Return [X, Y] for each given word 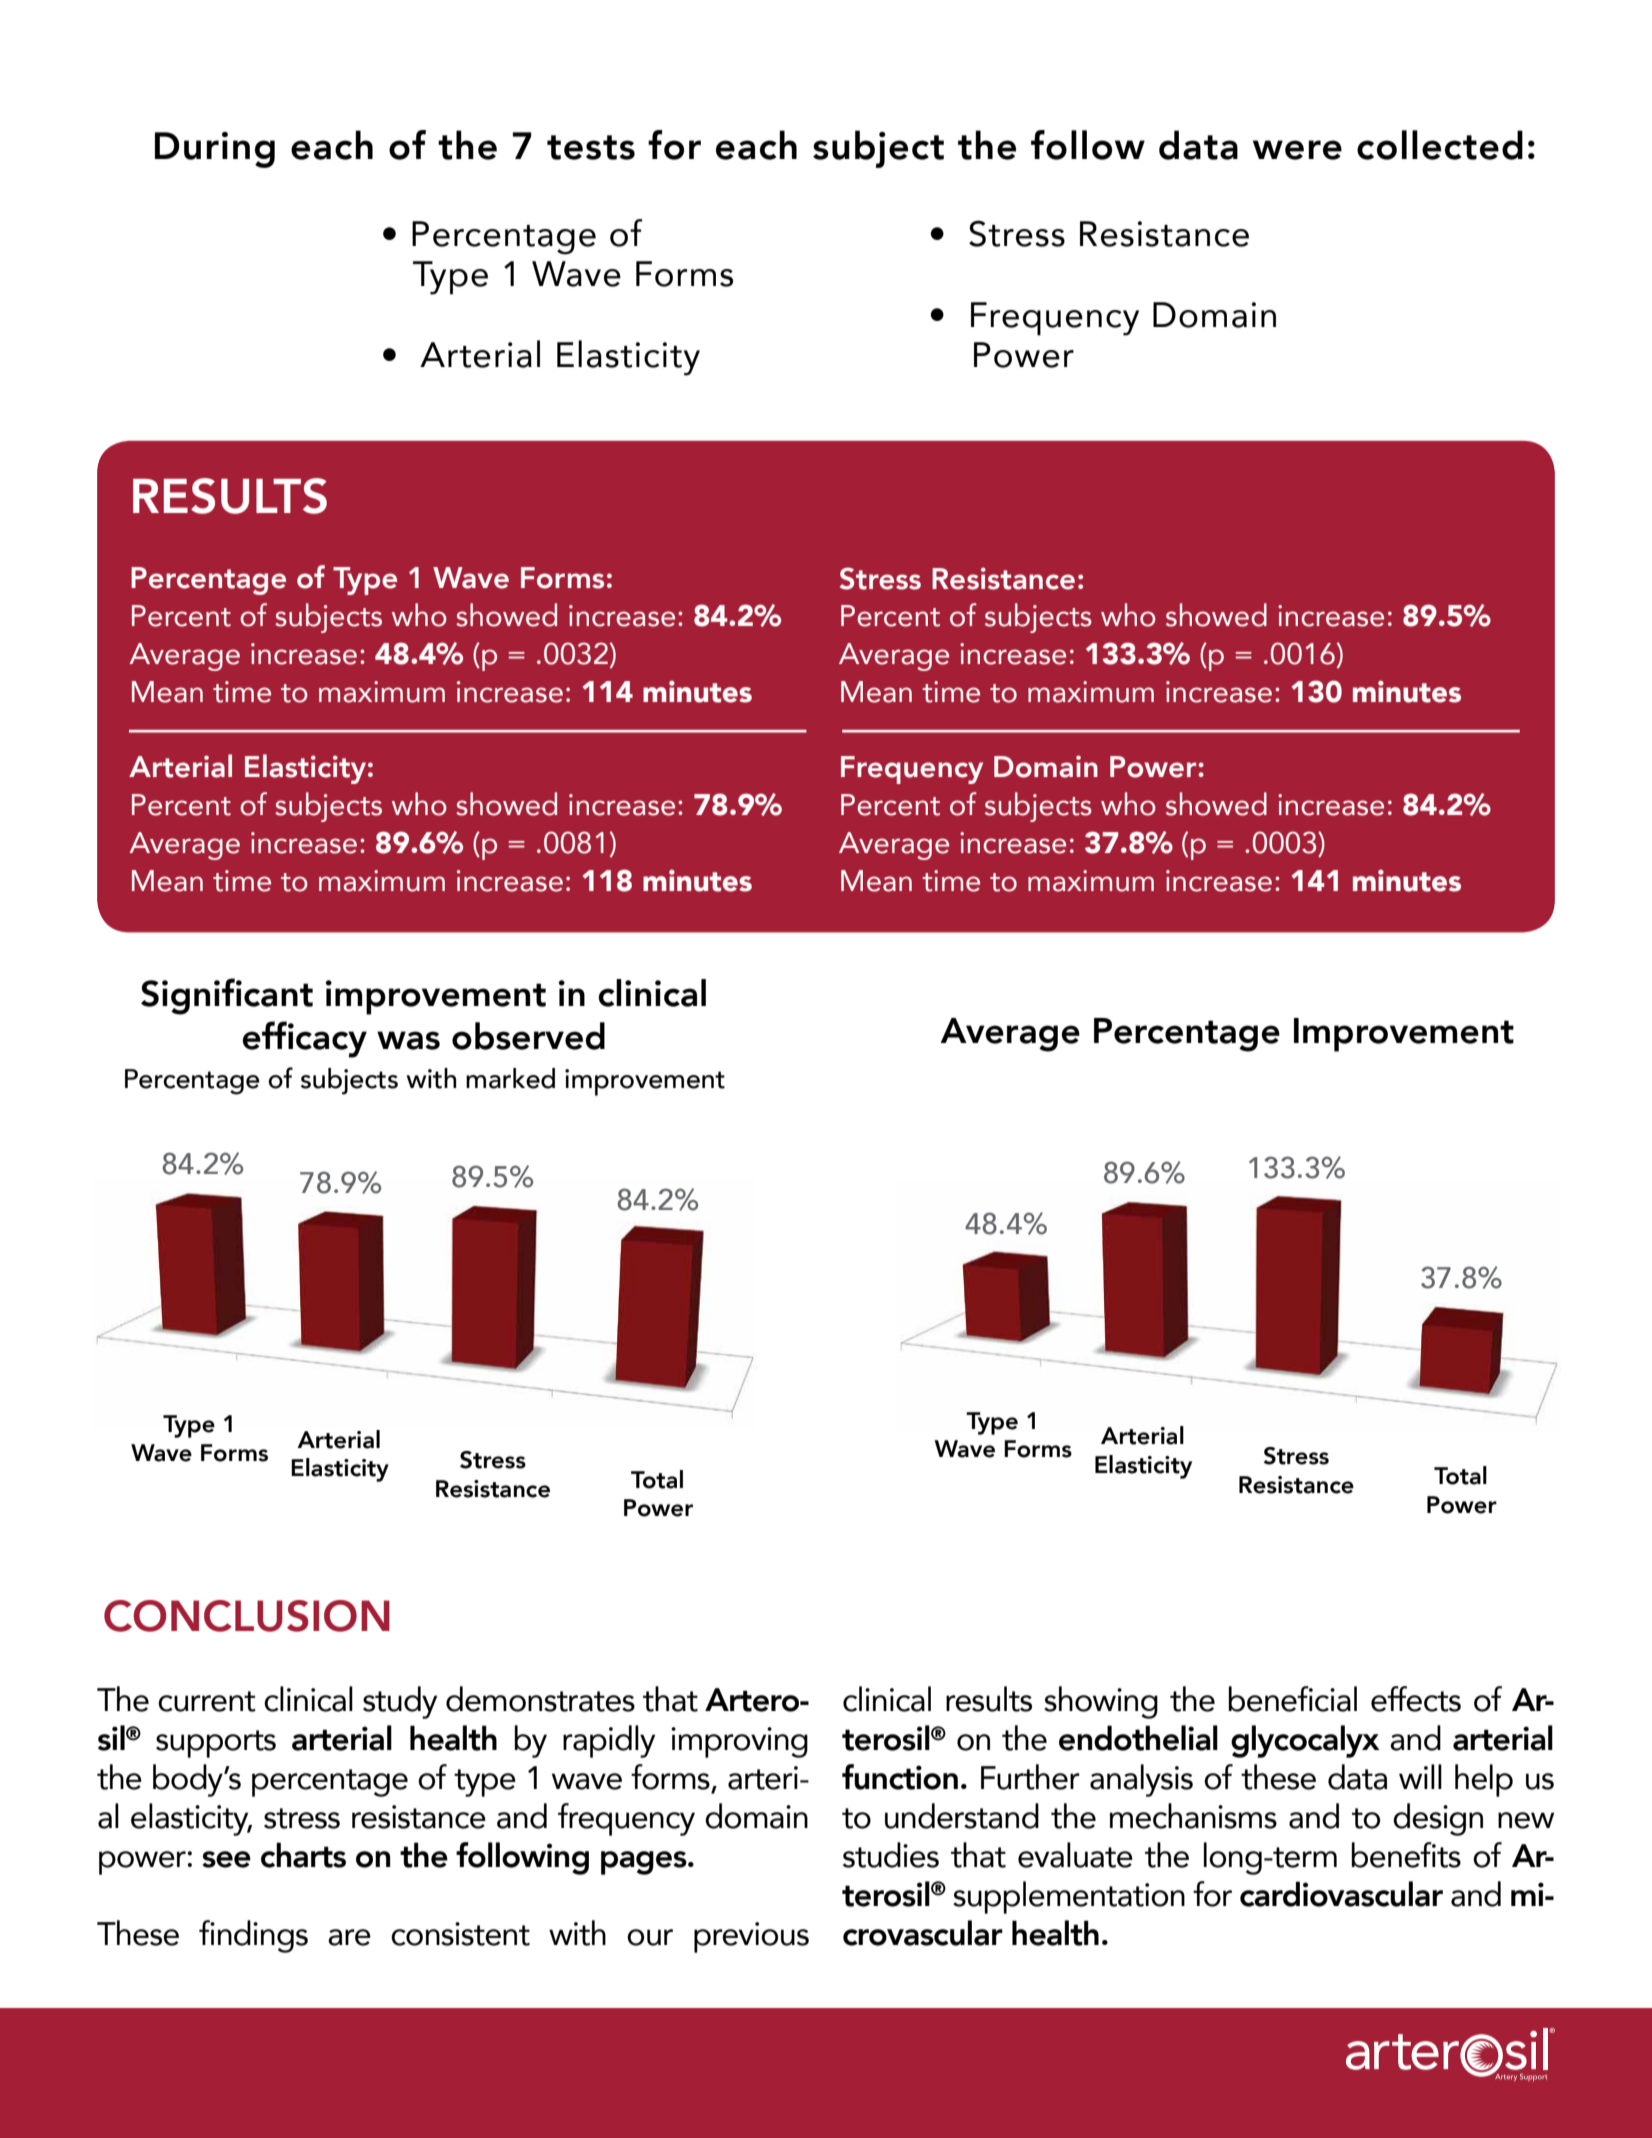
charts [303, 1855]
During [215, 150]
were [1297, 150]
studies [891, 1855]
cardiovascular [1341, 1894]
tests [591, 147]
